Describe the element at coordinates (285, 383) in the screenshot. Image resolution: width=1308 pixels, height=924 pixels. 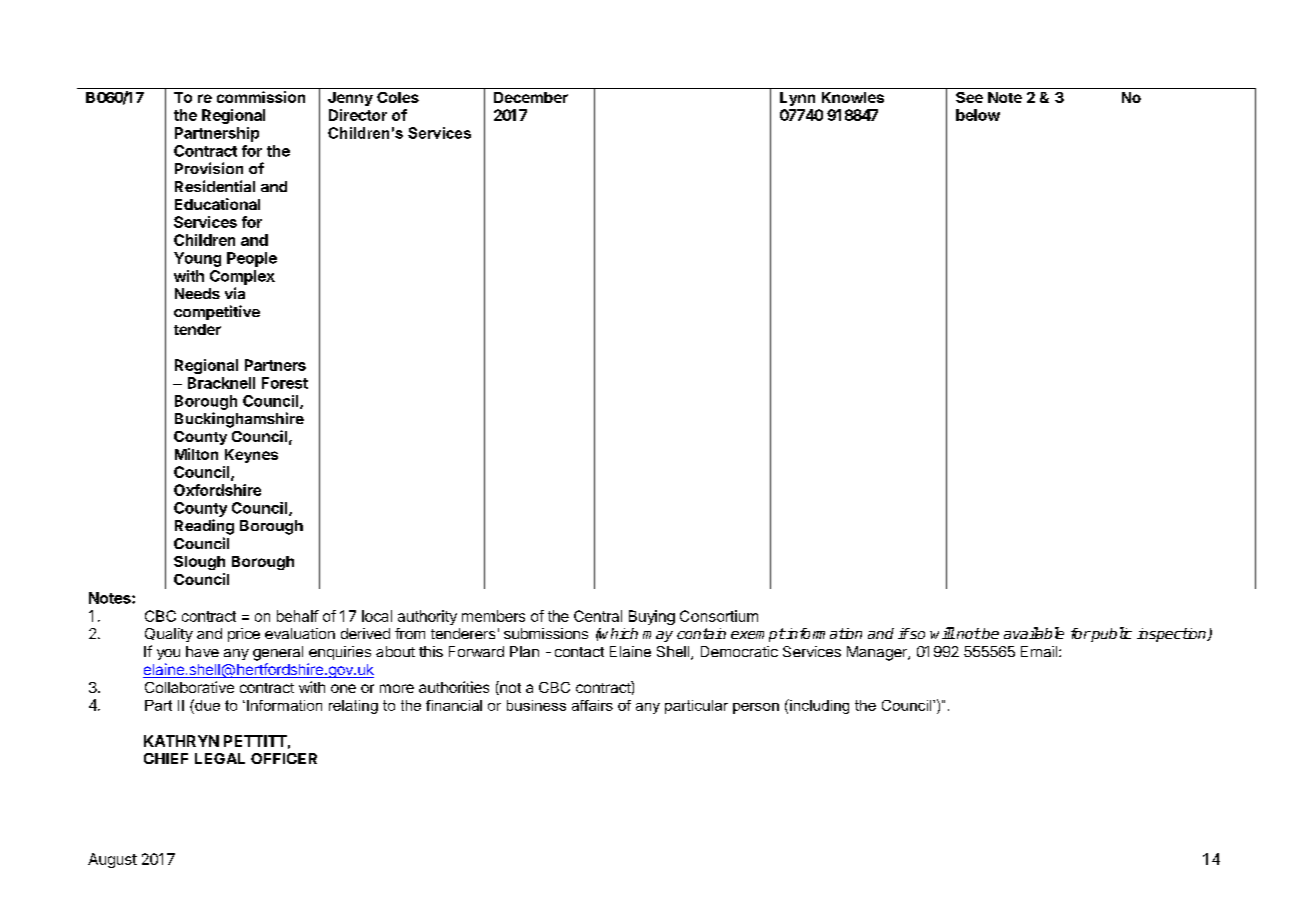
I see `Forest` at that location.
